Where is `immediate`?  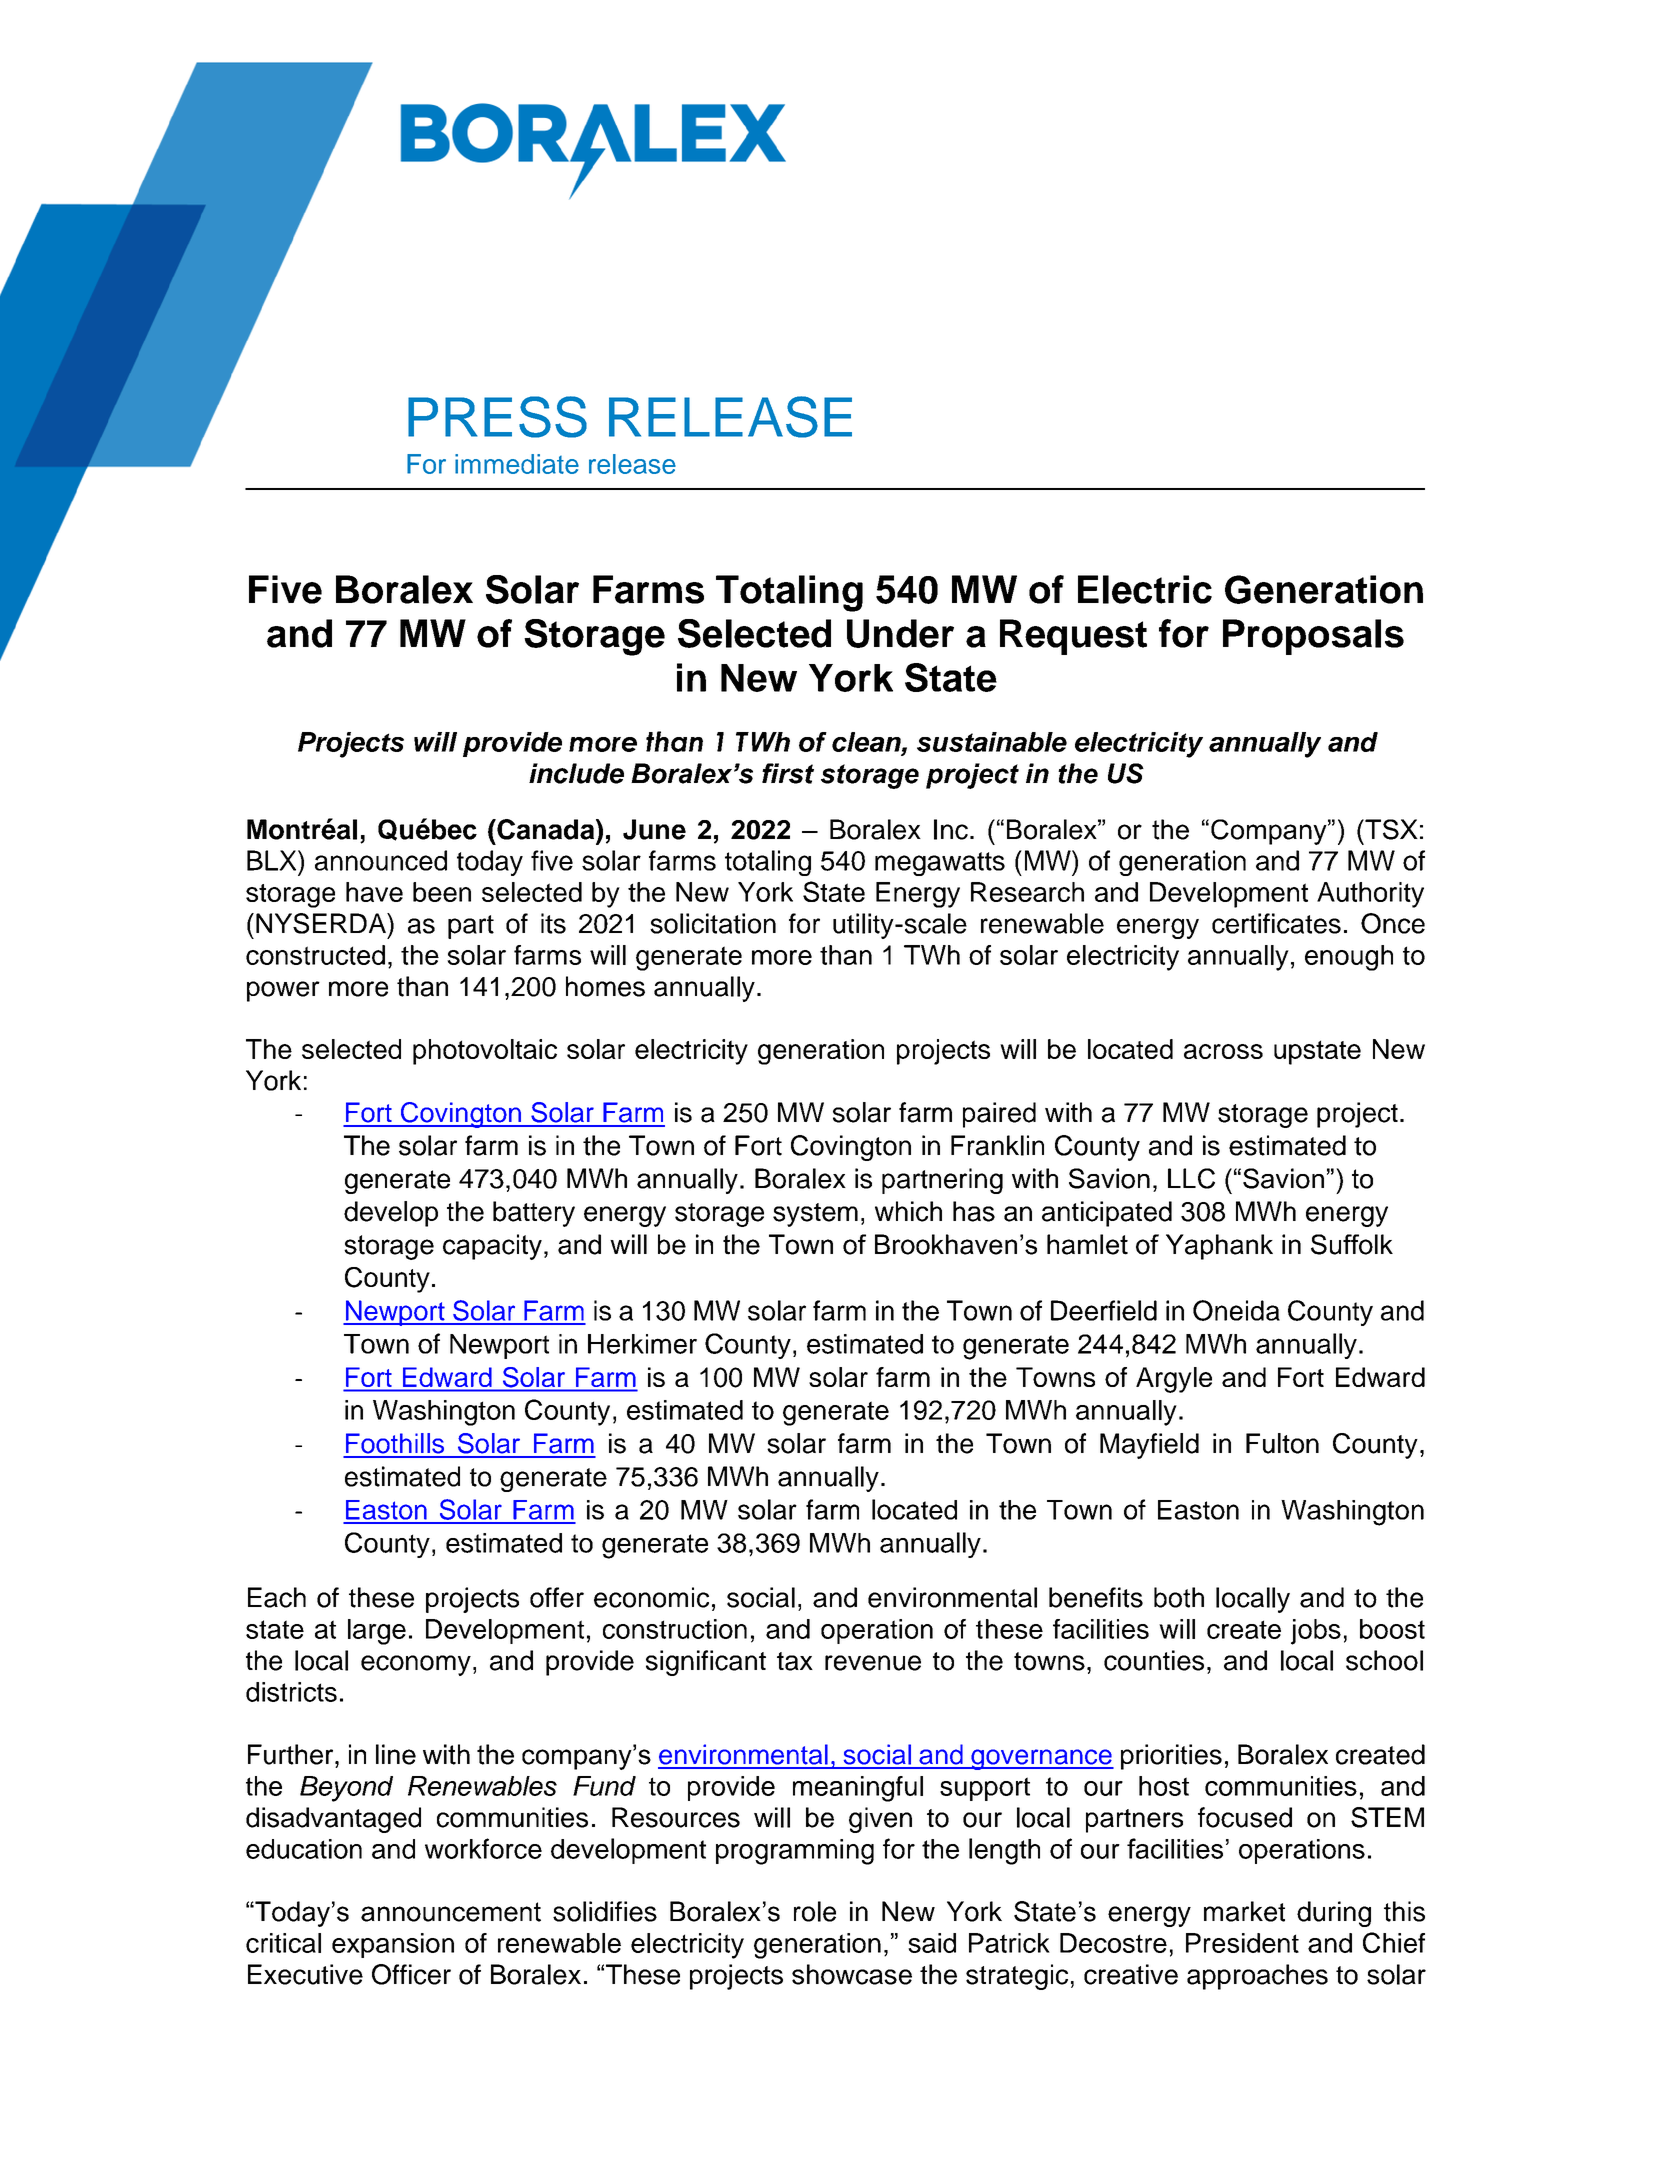
immediate is located at coordinates (517, 464).
